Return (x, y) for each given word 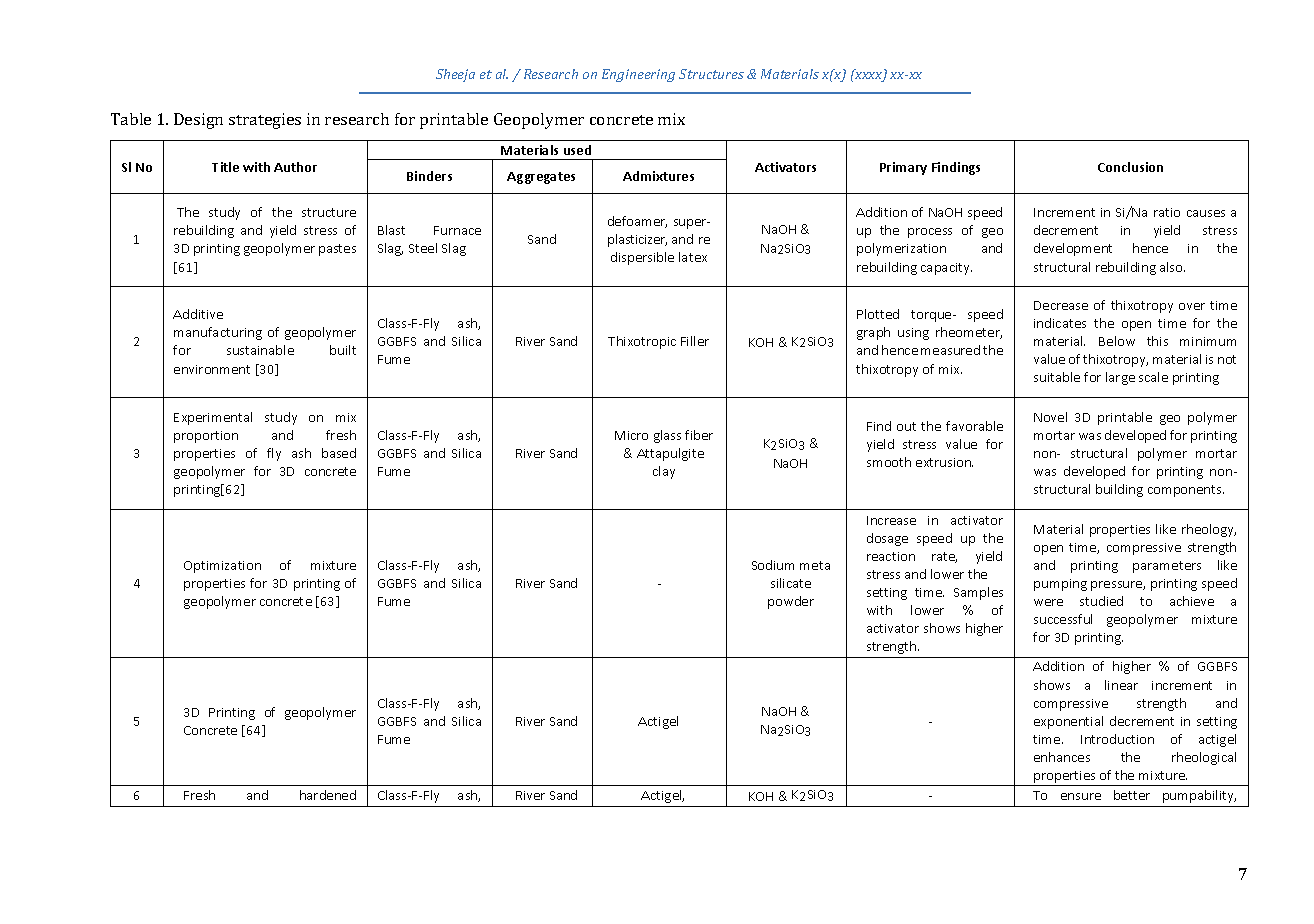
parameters (1167, 567)
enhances (1062, 757)
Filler (695, 341)
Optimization (222, 567)
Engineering (638, 75)
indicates (1060, 323)
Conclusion (1130, 167)
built (343, 350)
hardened (328, 795)
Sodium (773, 565)
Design (198, 121)
